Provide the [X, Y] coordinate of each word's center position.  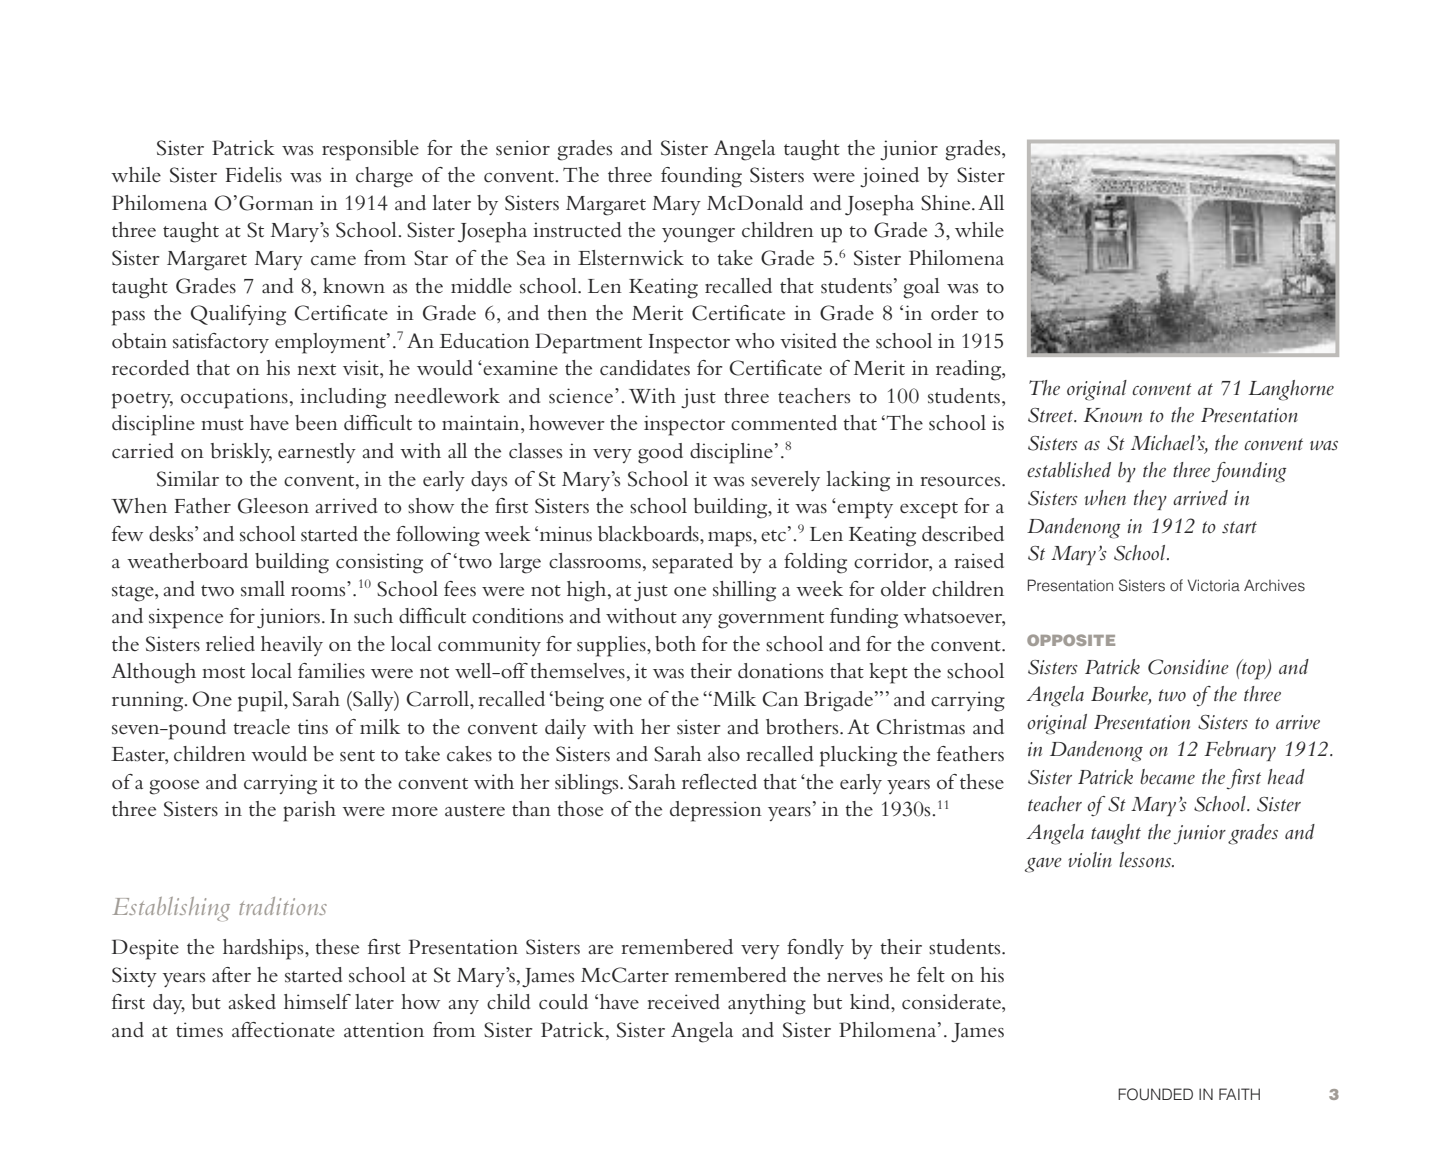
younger [698, 235]
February [1240, 751]
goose [174, 787]
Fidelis [254, 175]
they [1150, 500]
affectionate [283, 1030]
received [683, 1002]
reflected [719, 782]
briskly [241, 453]
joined [889, 177]
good [660, 453]
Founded [1155, 1094]
